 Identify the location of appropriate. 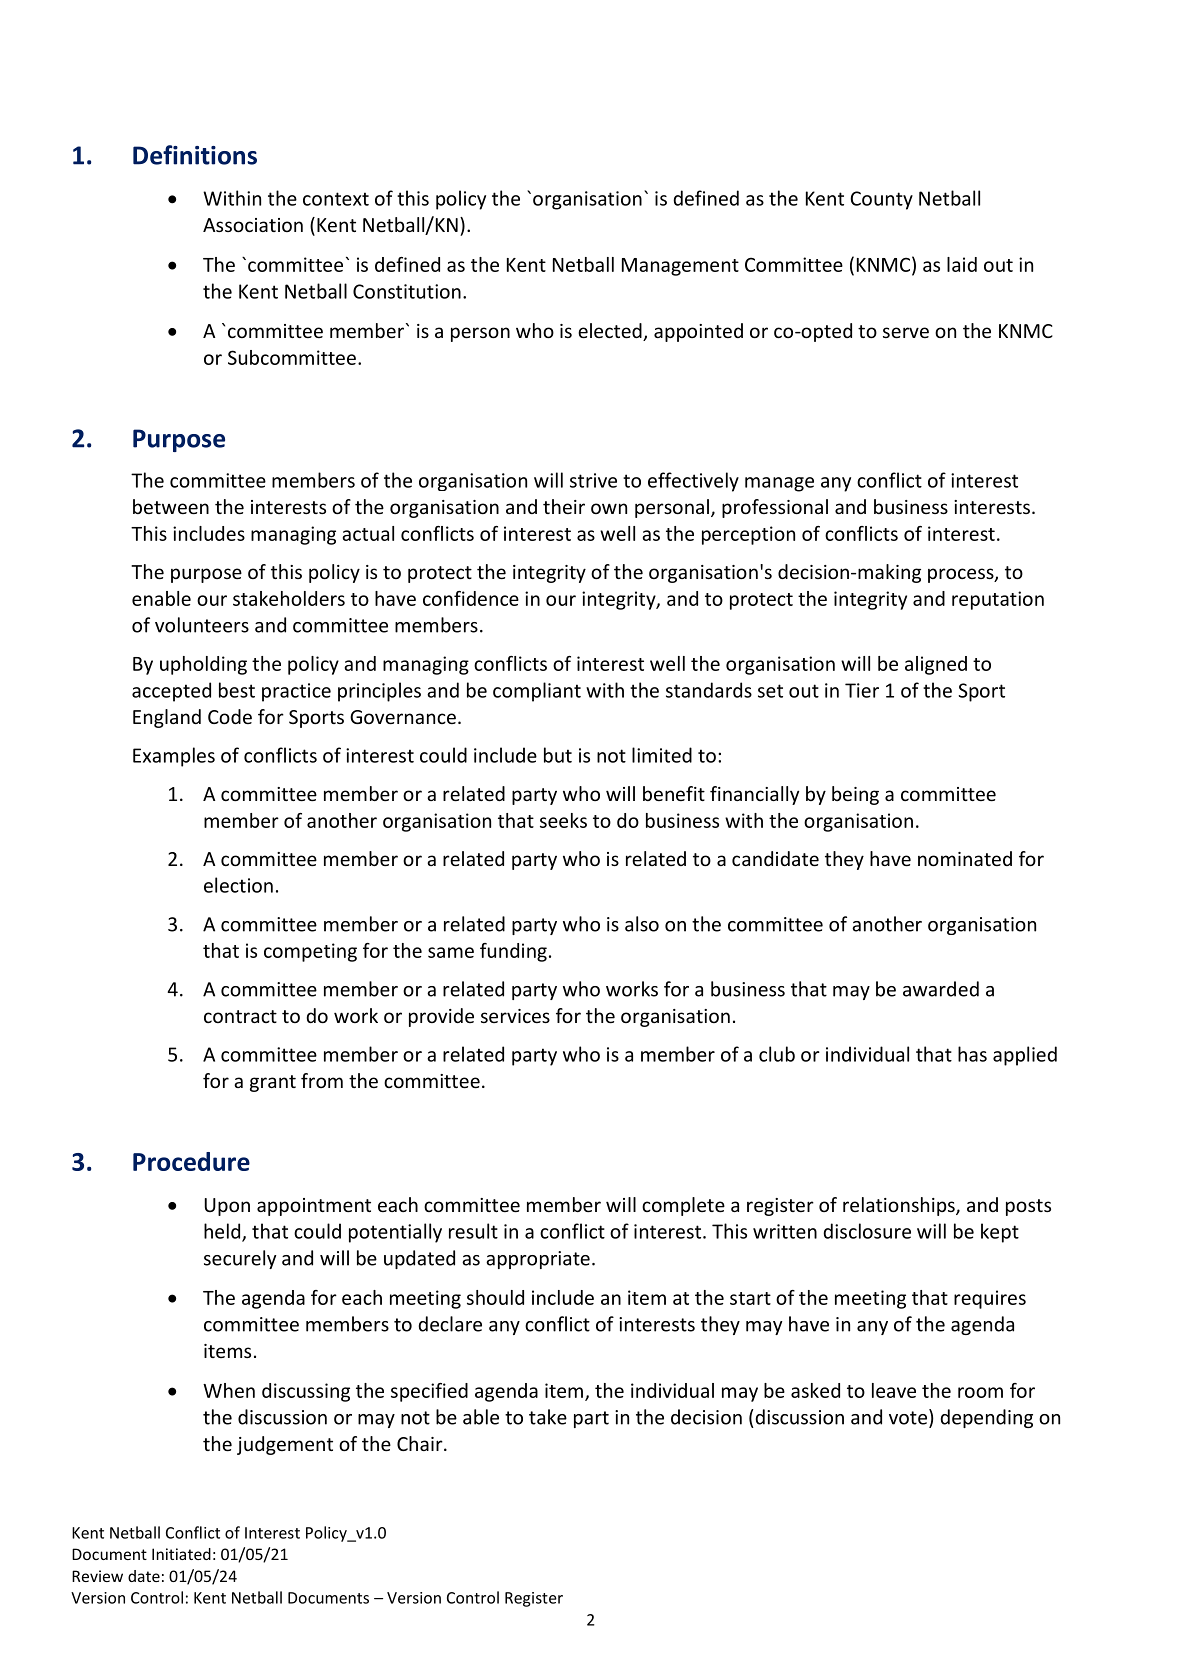
(538, 1260).
